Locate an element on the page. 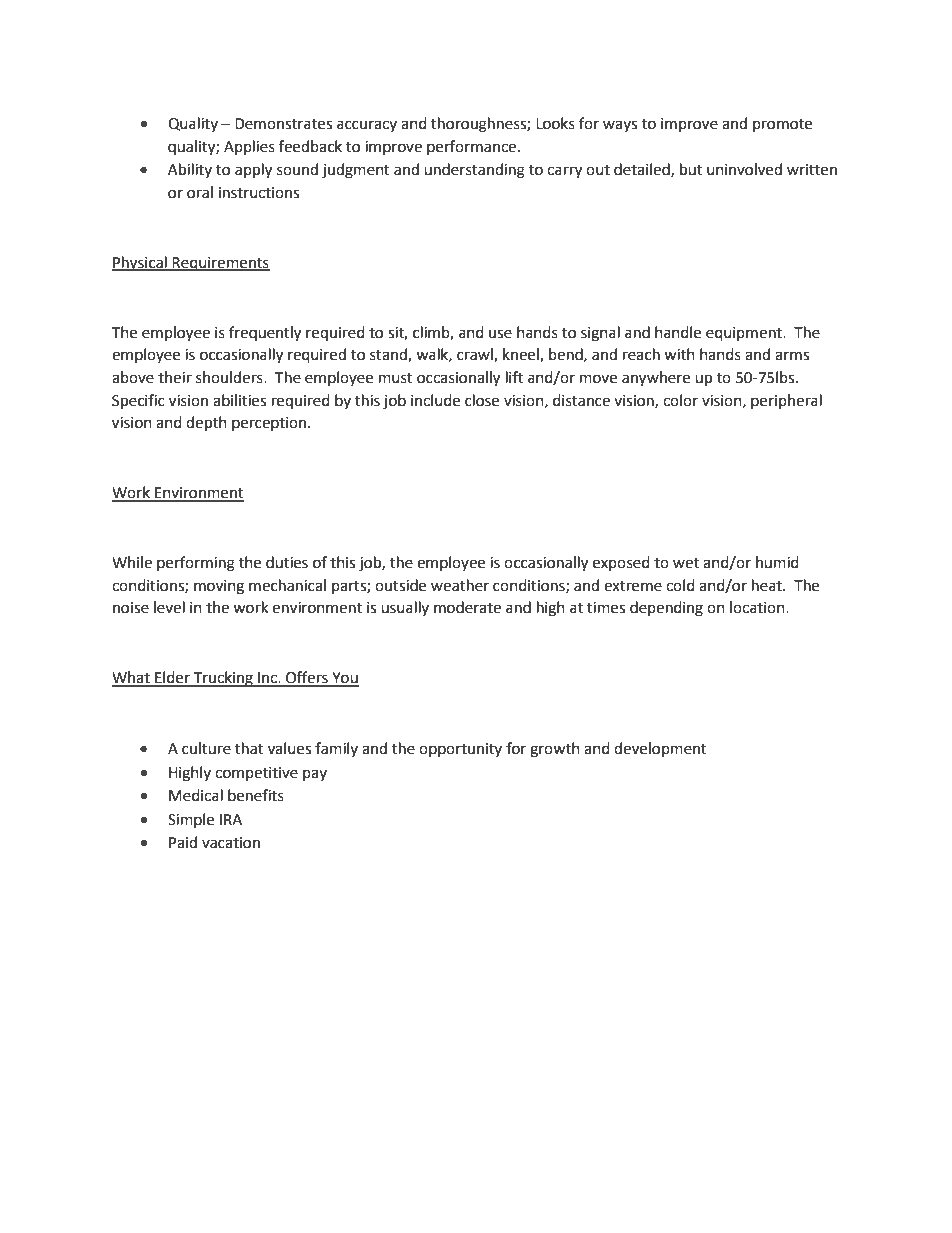  development is located at coordinates (660, 749).
